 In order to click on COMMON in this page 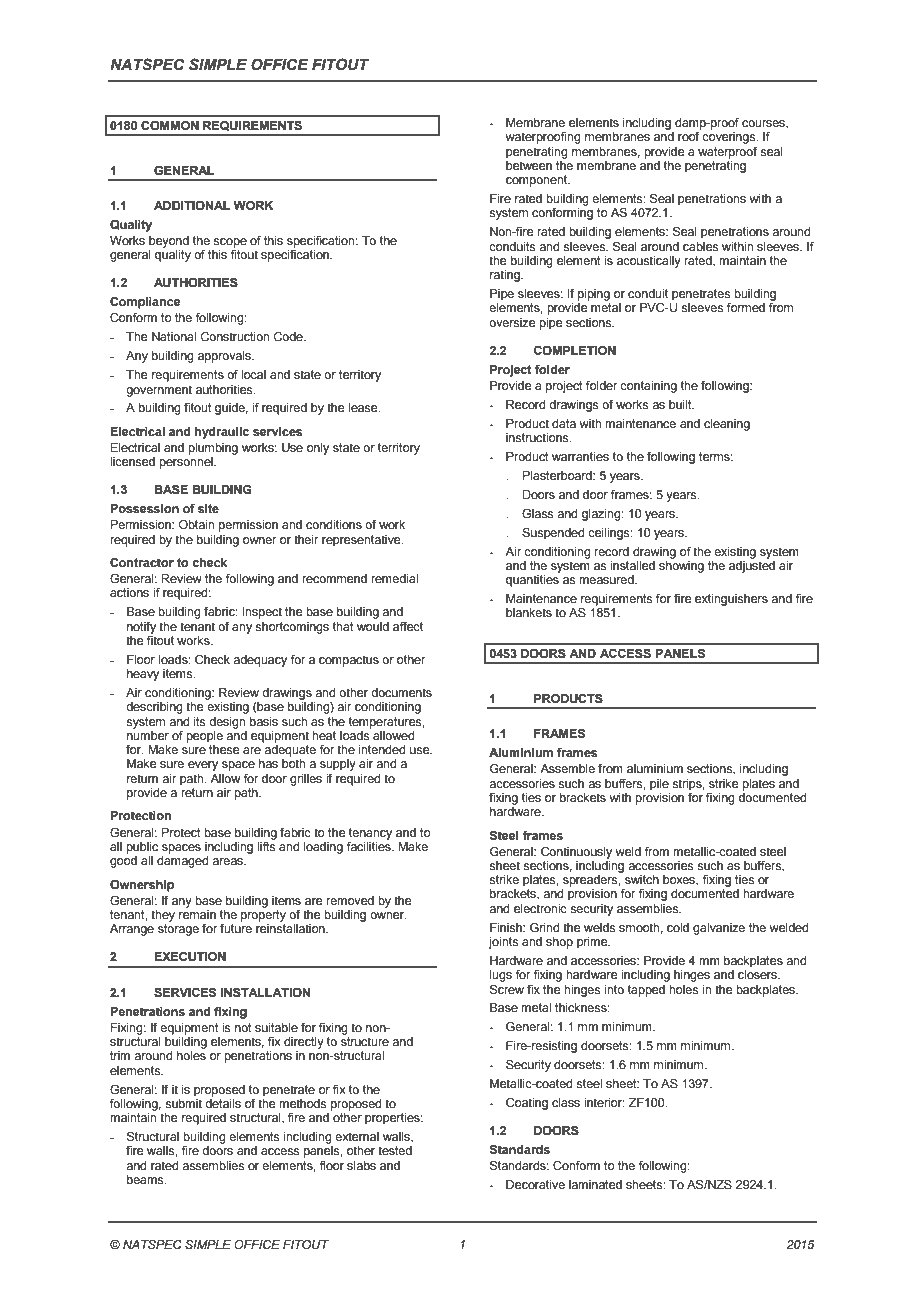, I will do `click(170, 125)`.
